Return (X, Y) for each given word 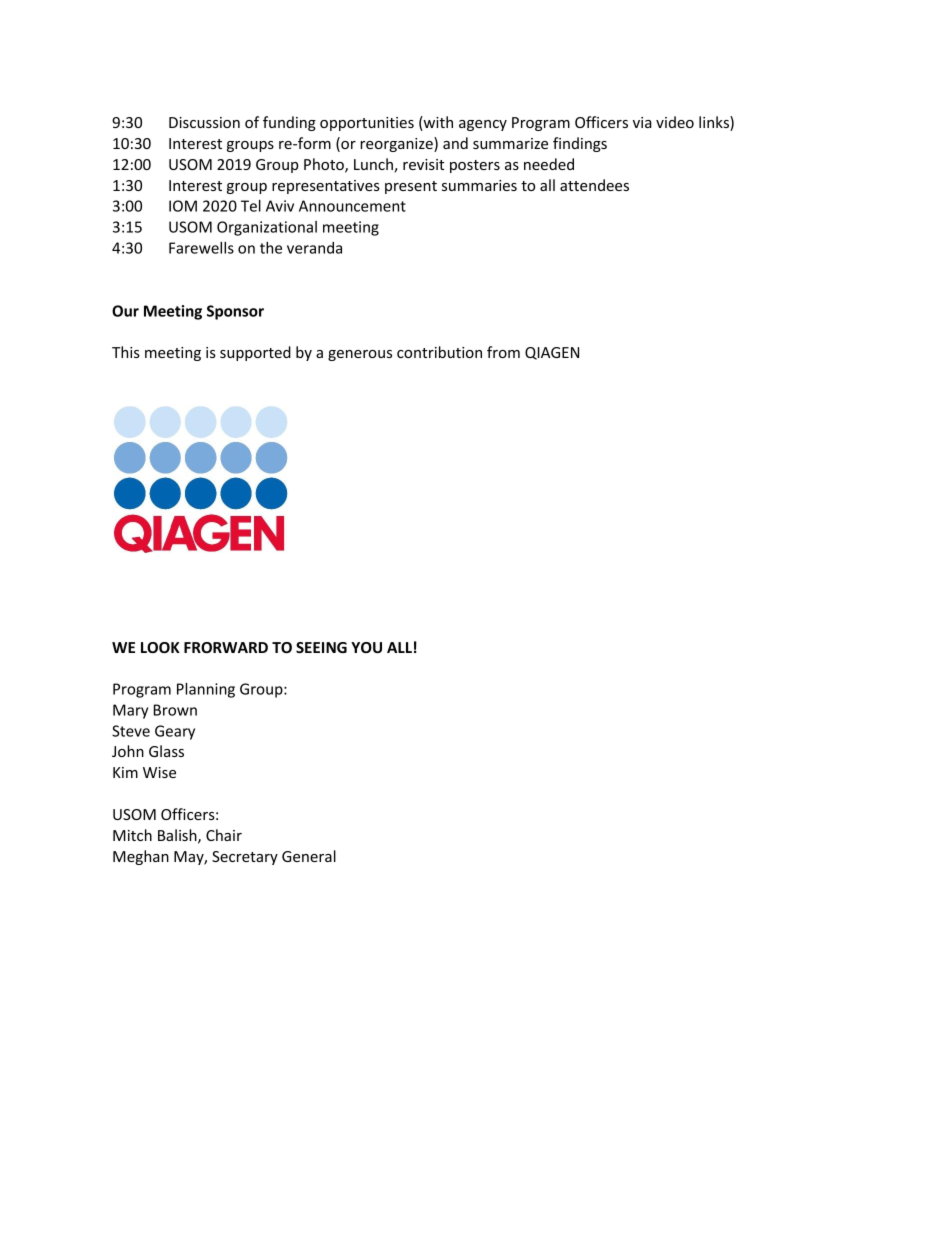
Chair (224, 835)
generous (360, 355)
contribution (439, 352)
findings (580, 144)
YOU (366, 647)
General (309, 856)
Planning (206, 690)
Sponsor (235, 312)
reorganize (397, 144)
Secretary (245, 858)
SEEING (321, 647)
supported (255, 353)
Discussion (204, 122)
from (503, 352)
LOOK (160, 647)
